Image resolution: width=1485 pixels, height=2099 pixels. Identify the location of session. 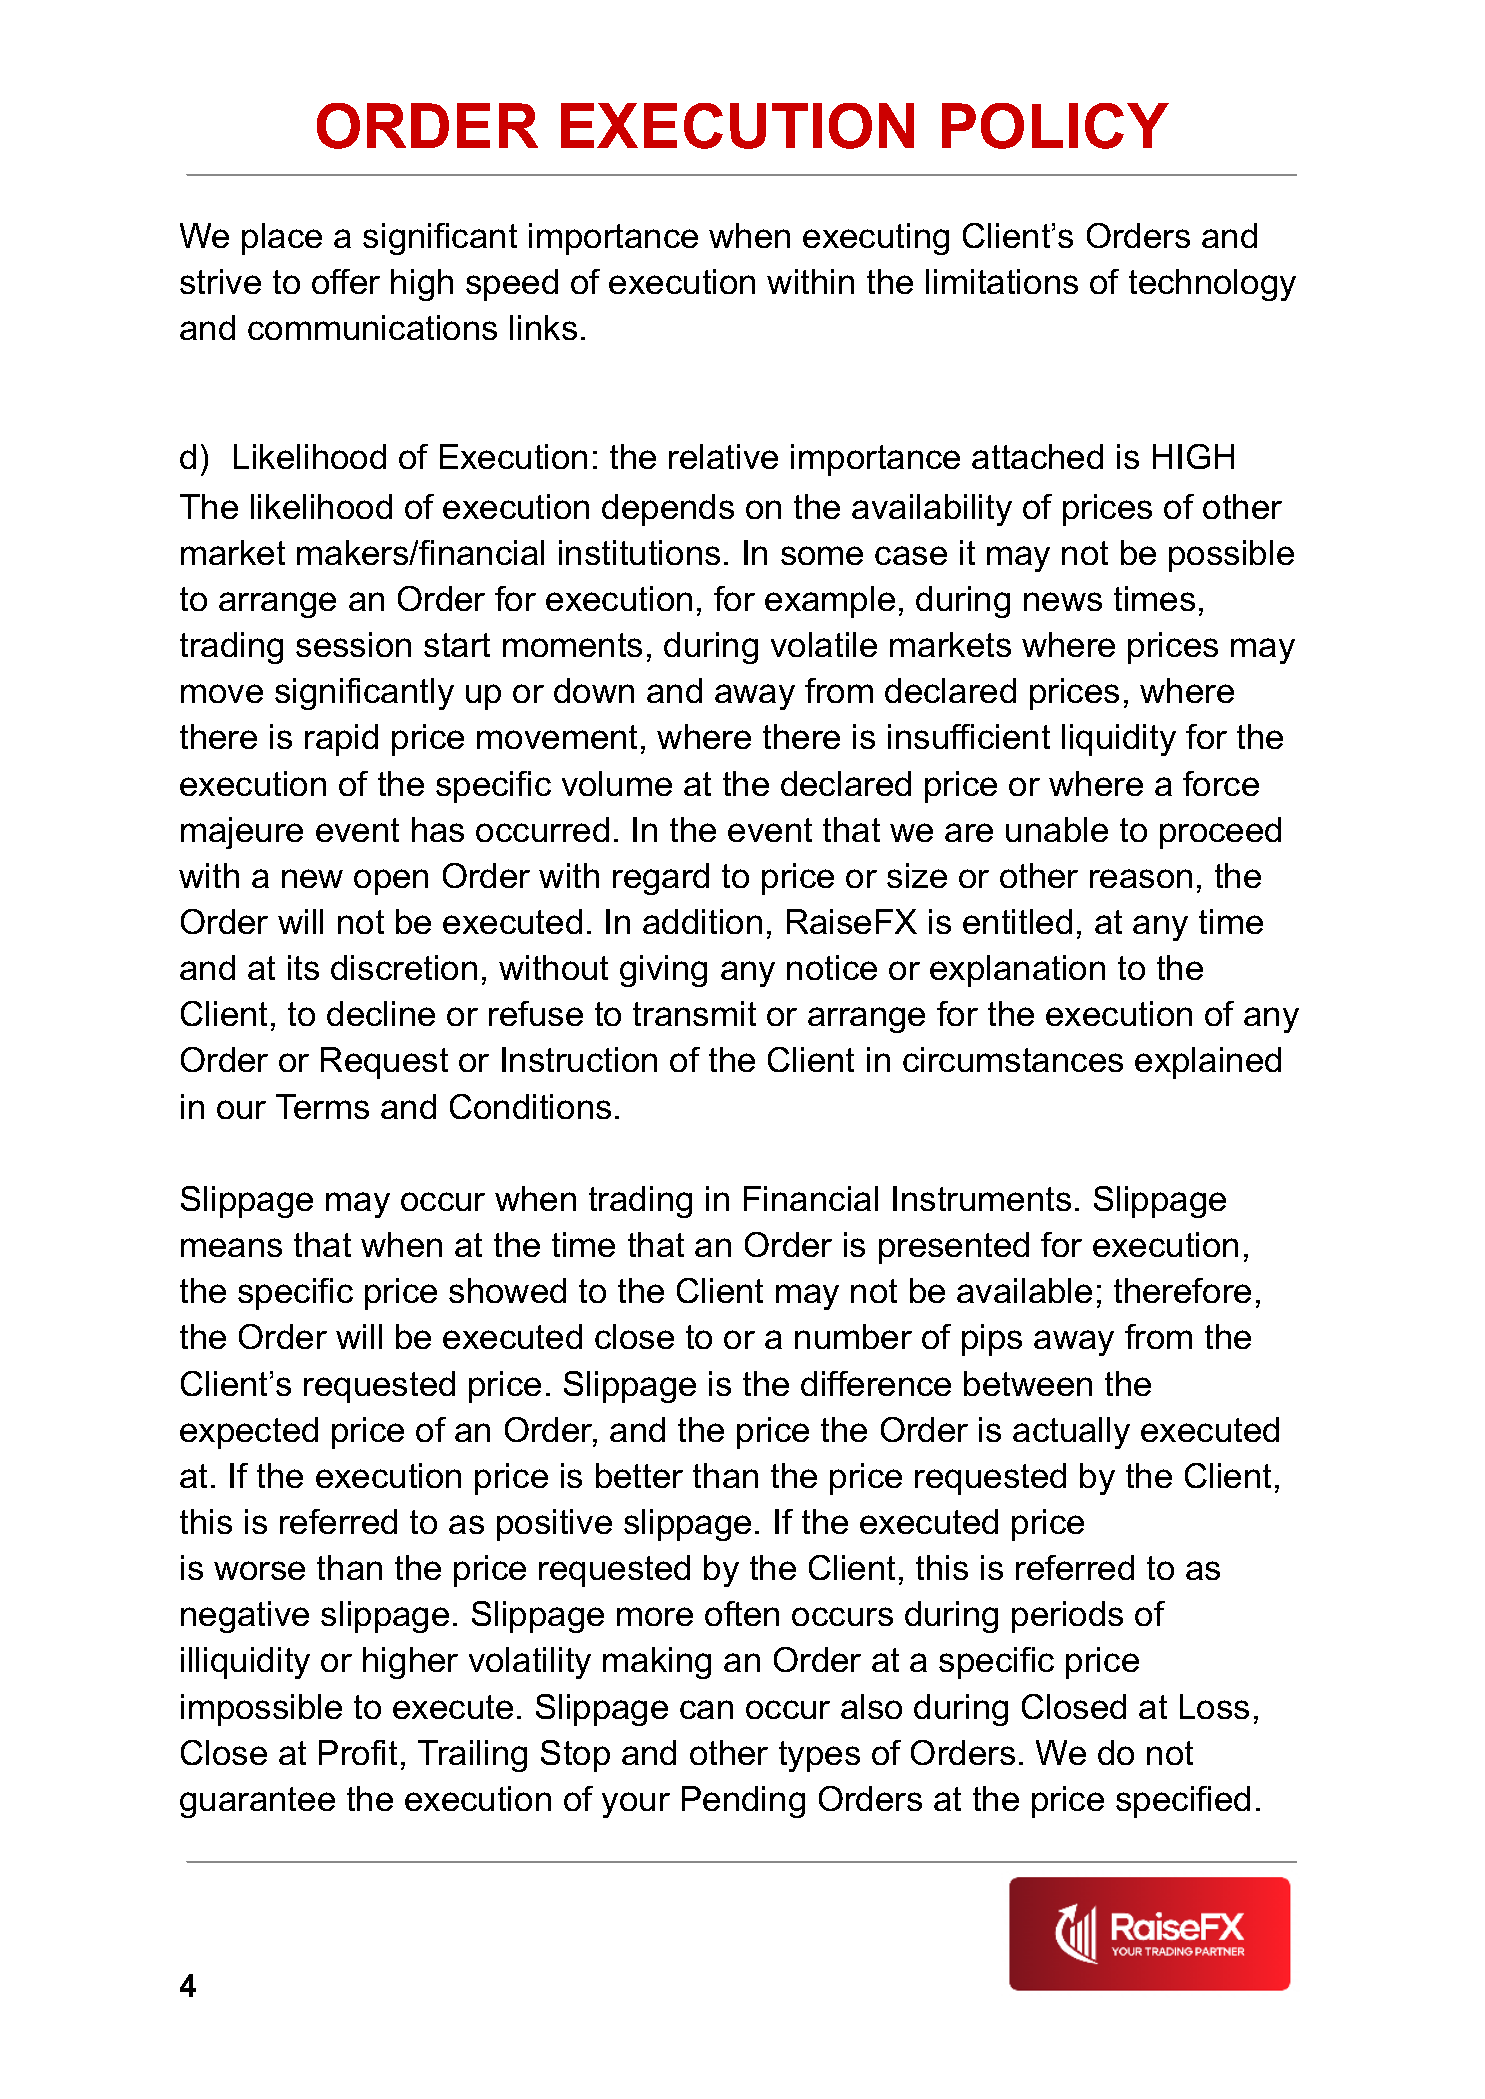
(353, 644).
